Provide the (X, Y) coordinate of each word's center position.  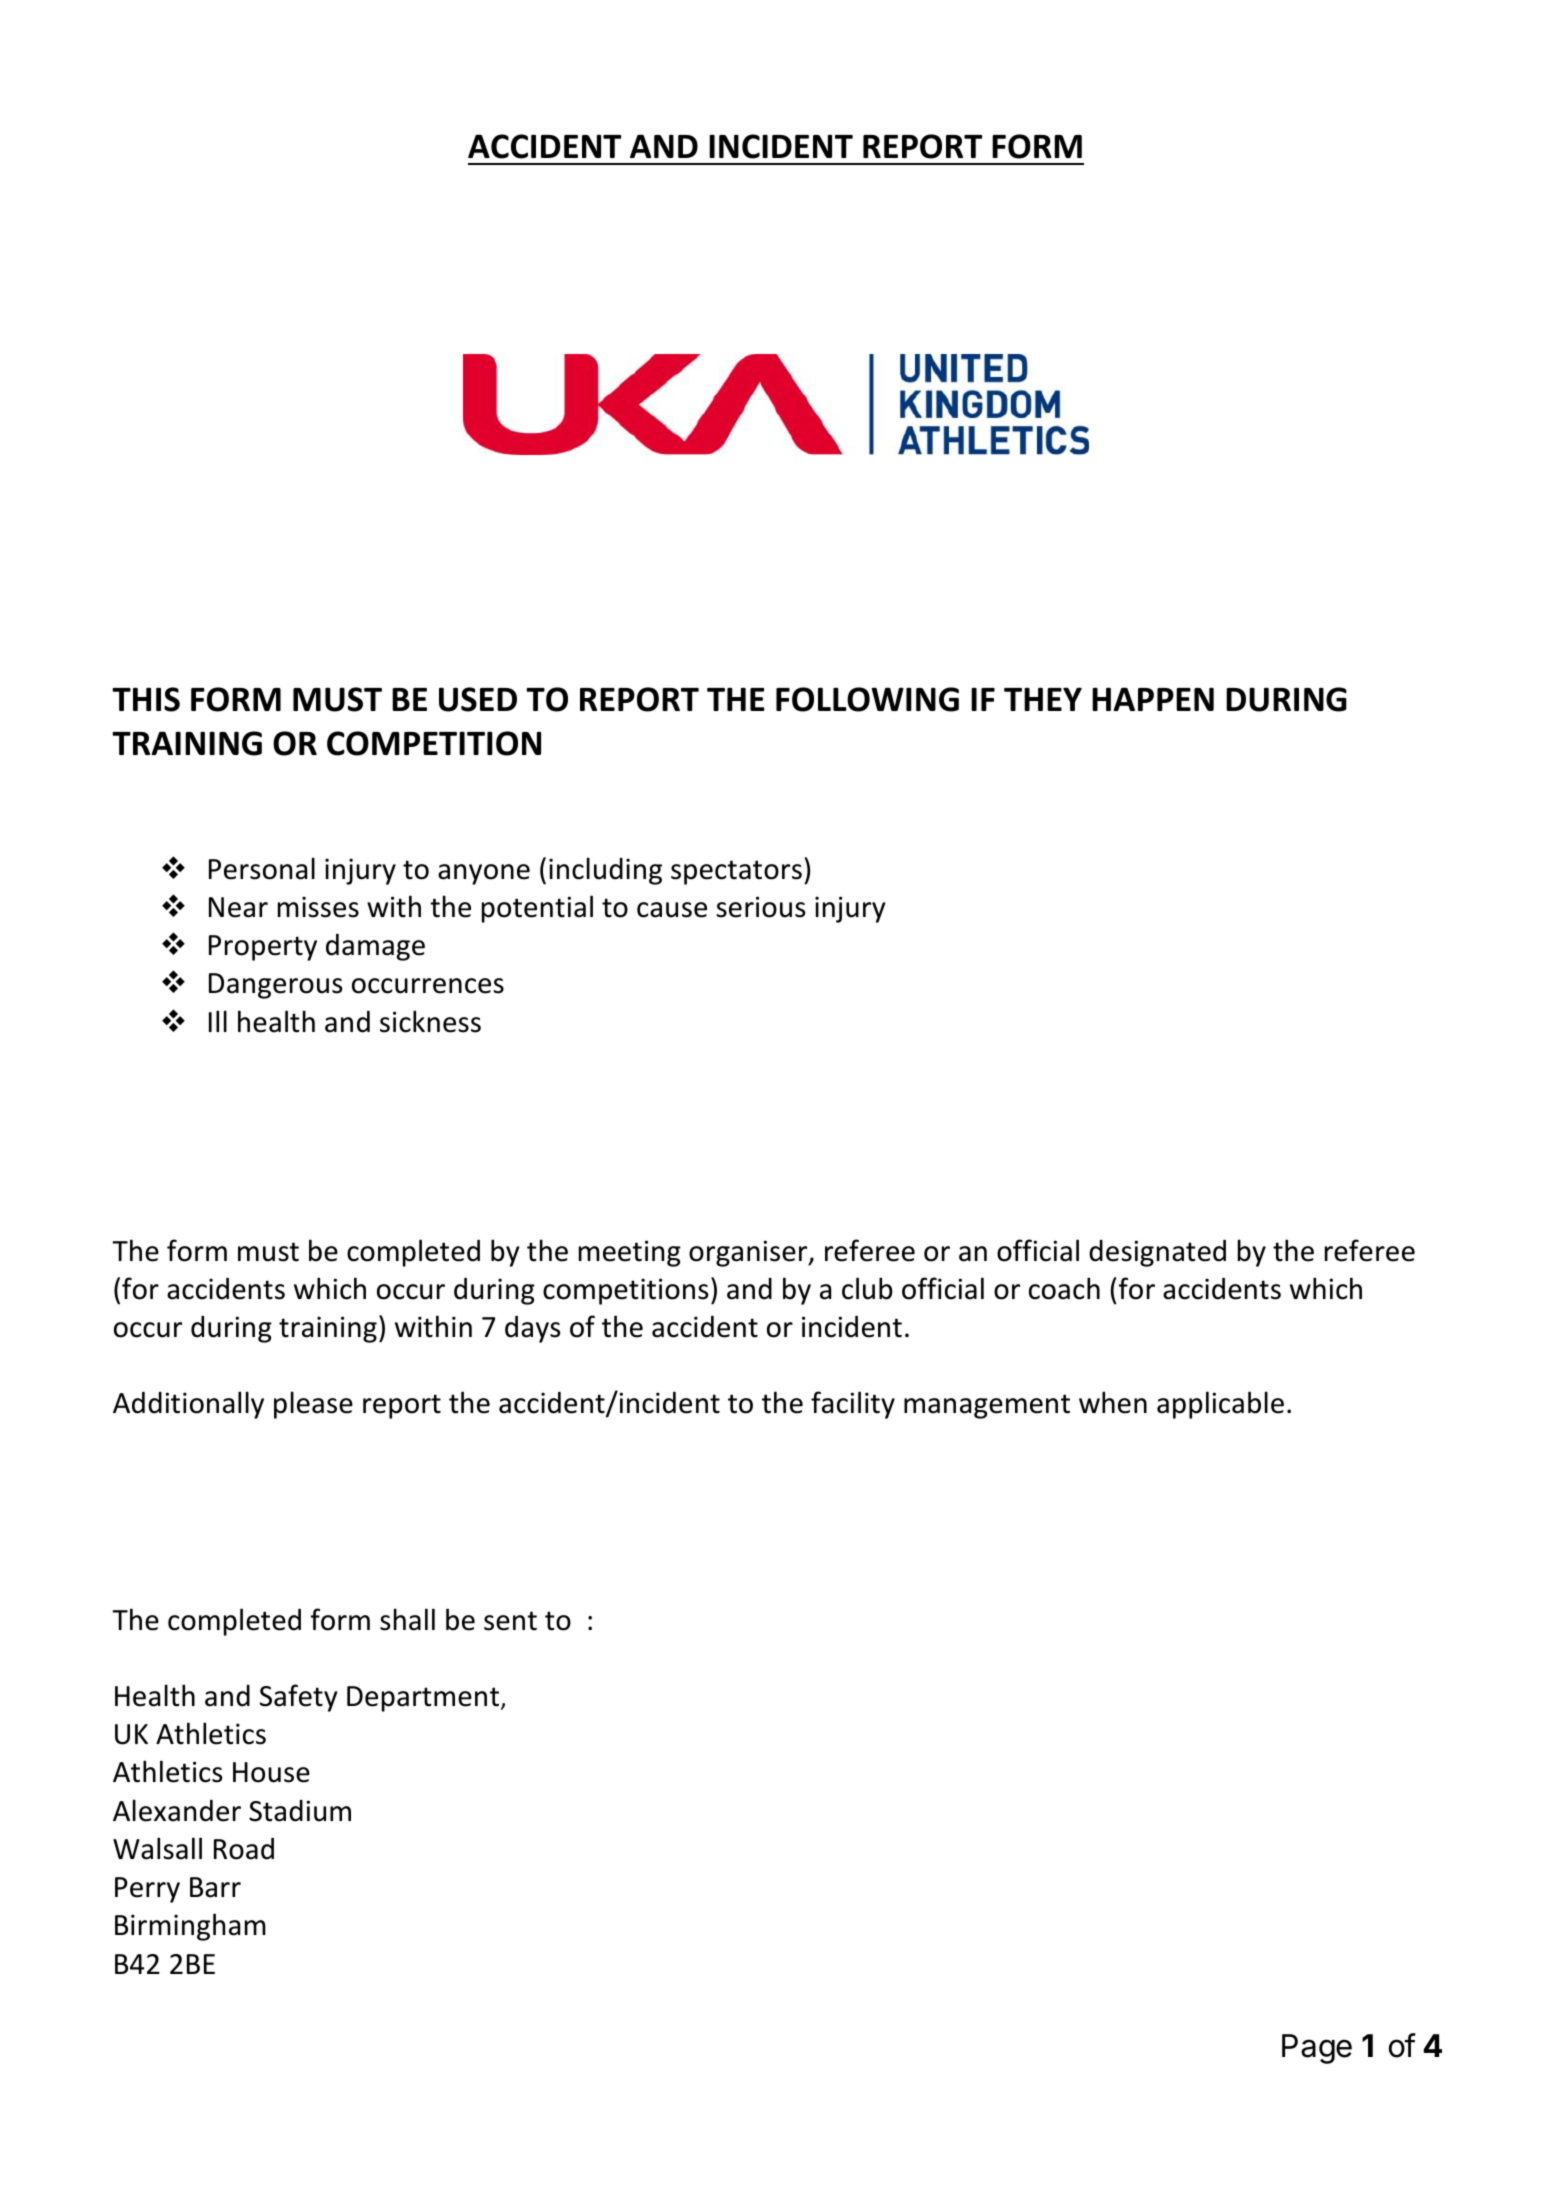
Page (1317, 2049)
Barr (215, 1887)
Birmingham (190, 1927)
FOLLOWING (867, 699)
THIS (146, 699)
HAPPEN (1153, 699)
